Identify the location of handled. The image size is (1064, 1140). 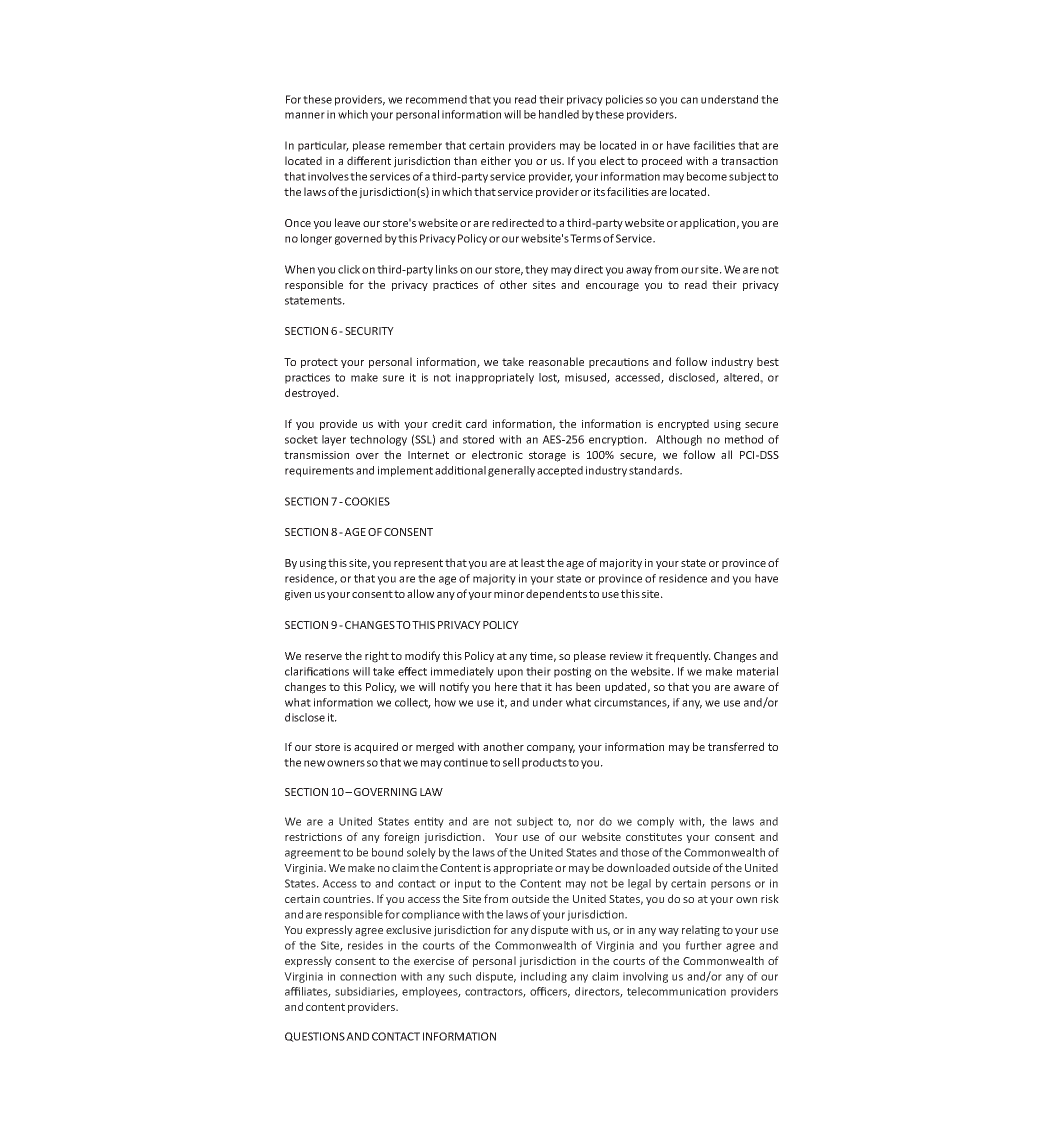
(559, 114).
